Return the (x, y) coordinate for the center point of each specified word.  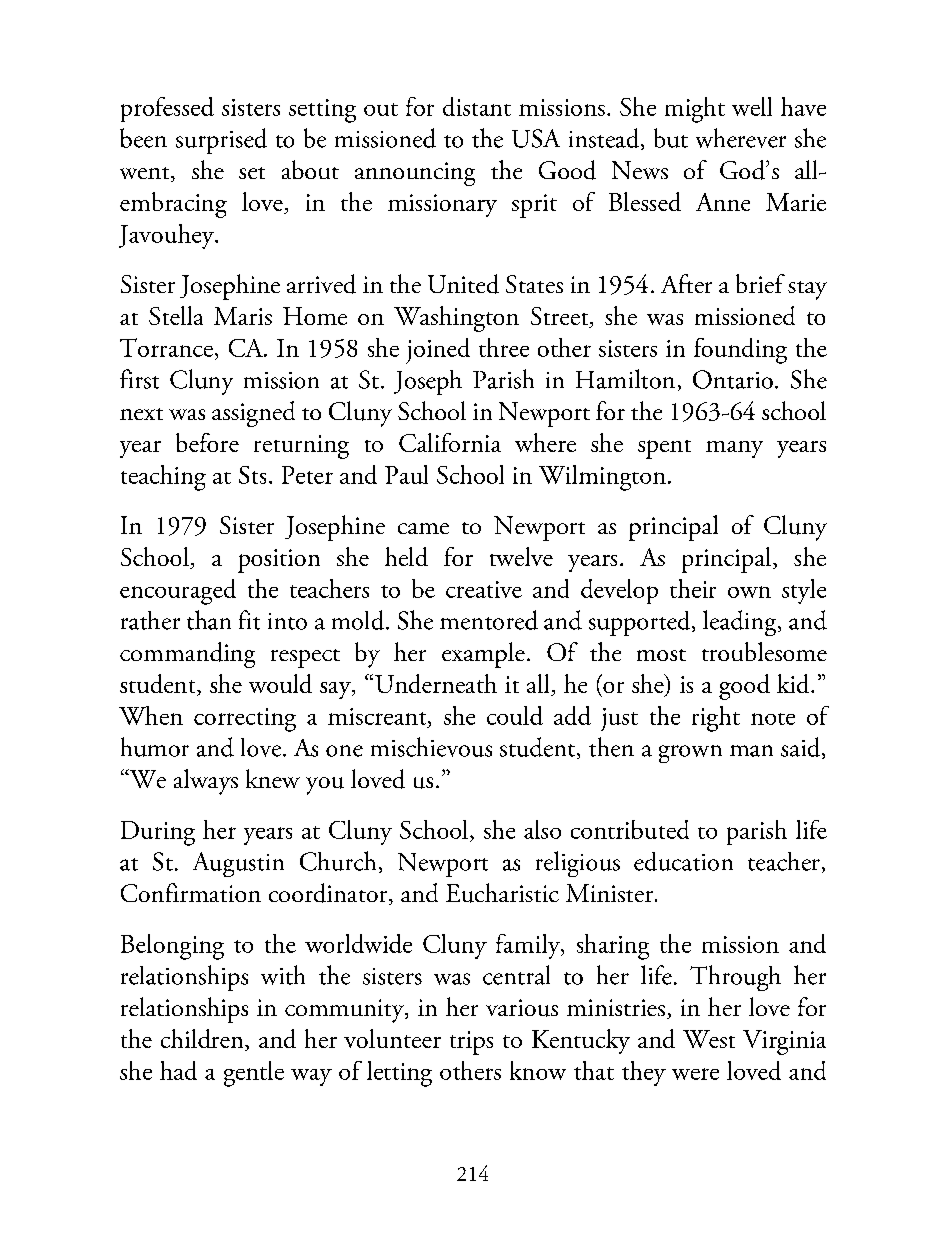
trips (471, 1043)
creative (484, 589)
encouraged (178, 592)
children (203, 1040)
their (693, 588)
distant (477, 106)
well (752, 106)
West (709, 1039)
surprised (221, 141)
